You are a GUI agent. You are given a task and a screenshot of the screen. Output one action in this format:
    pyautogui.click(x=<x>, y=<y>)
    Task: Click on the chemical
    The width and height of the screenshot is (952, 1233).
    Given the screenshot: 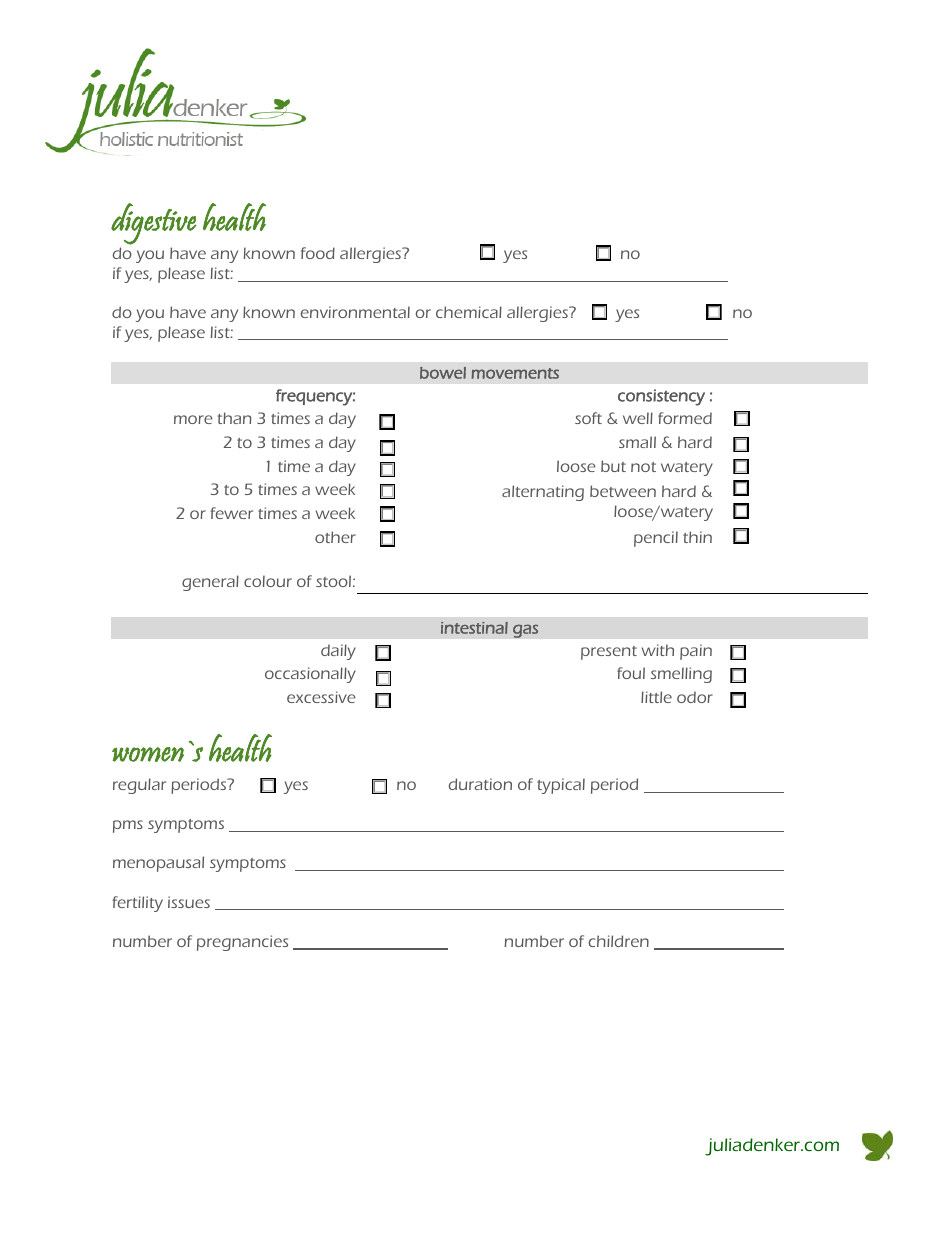 What is the action you would take?
    pyautogui.click(x=469, y=312)
